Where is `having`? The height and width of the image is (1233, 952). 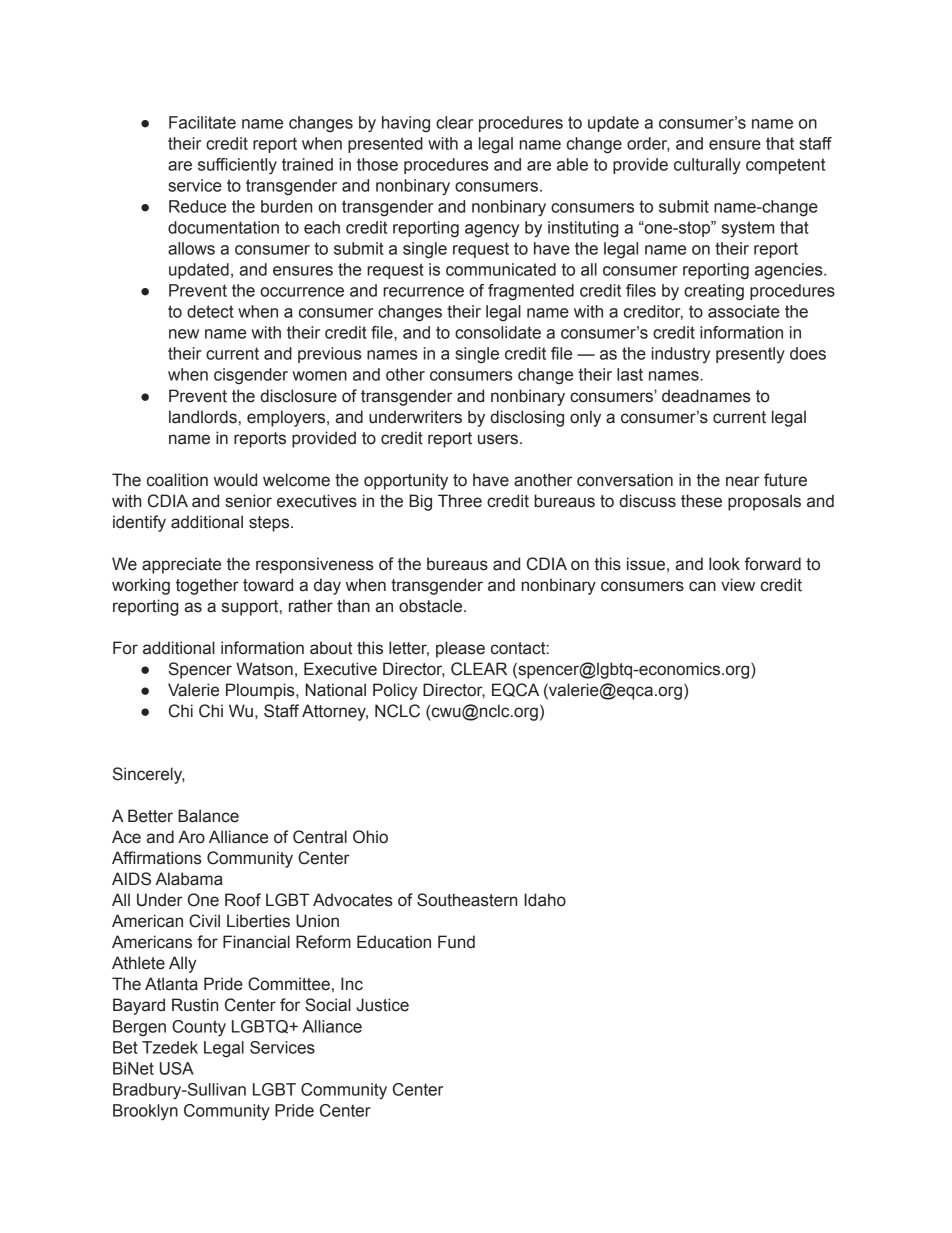
having is located at coordinates (406, 124).
